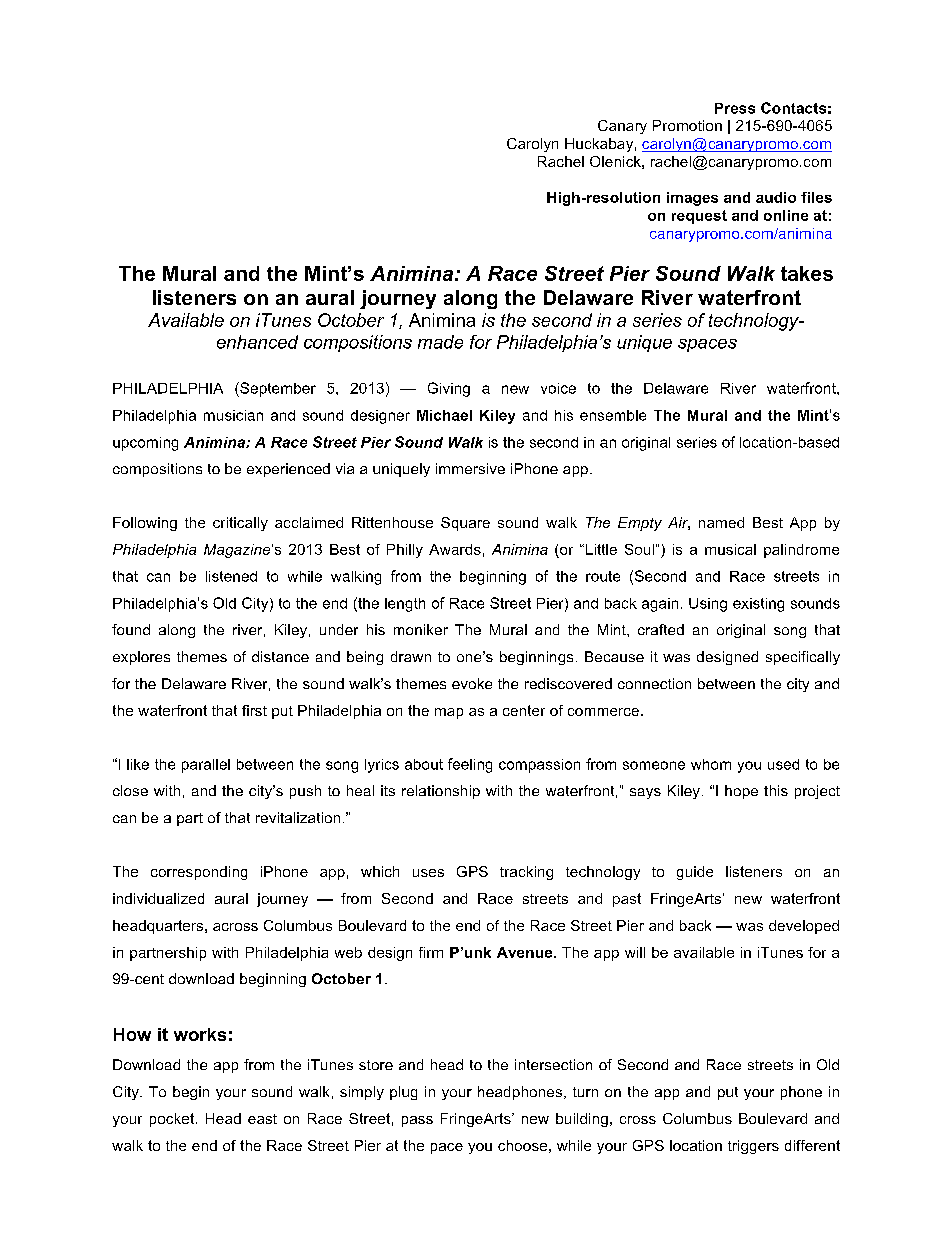 The image size is (952, 1233). I want to click on Promotion, so click(687, 125).
